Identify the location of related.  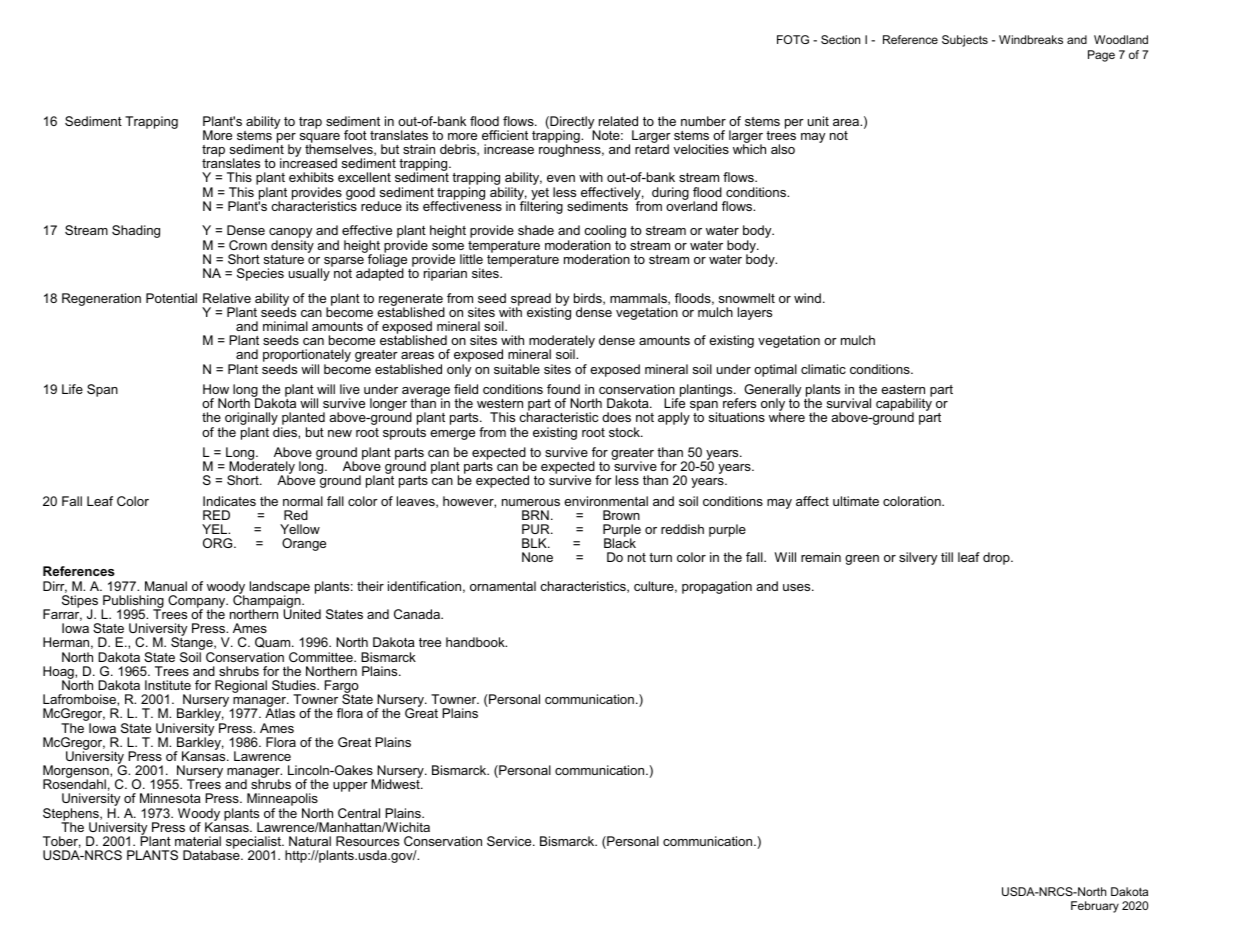
(618, 121).
